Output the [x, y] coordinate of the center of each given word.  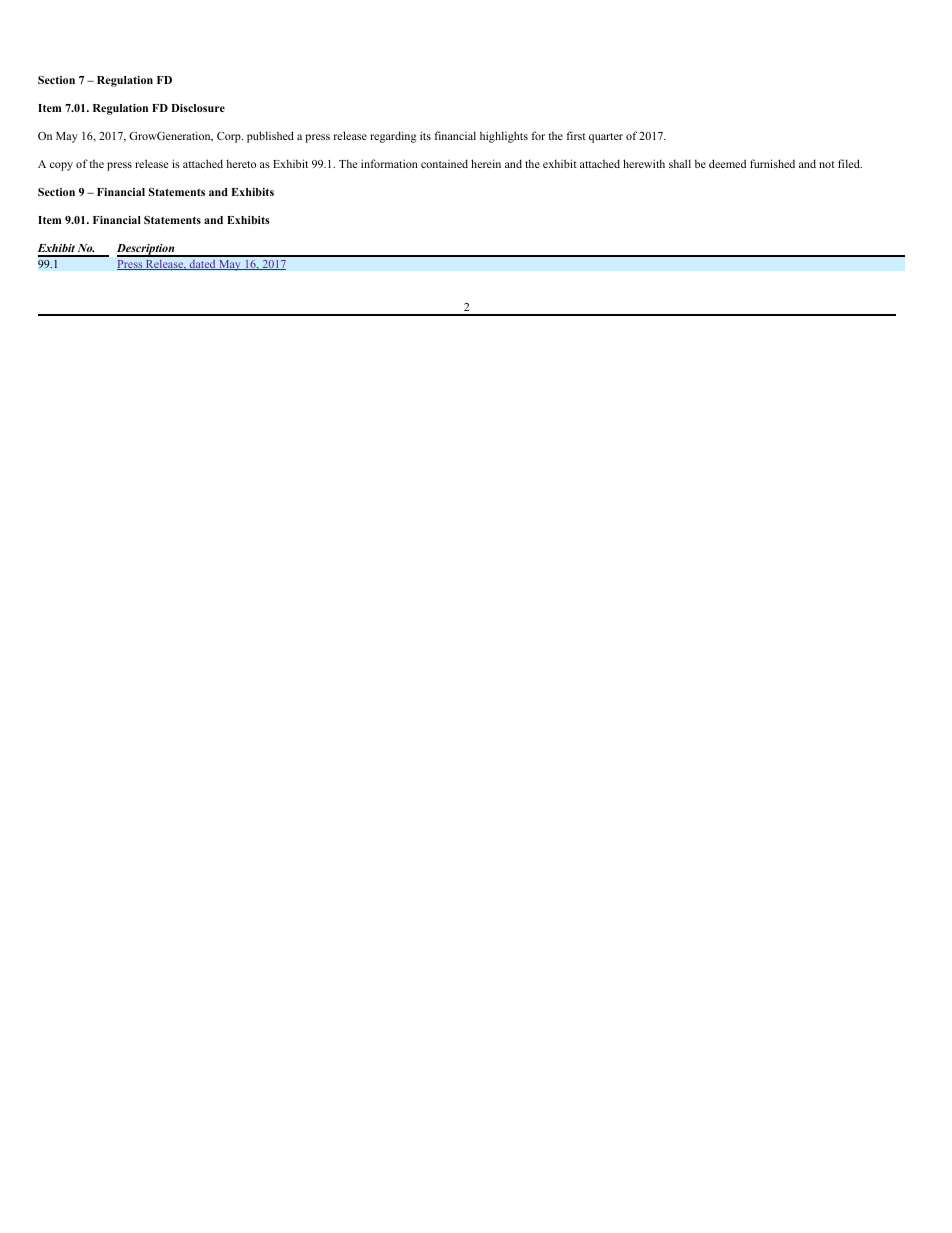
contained [444, 163]
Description [147, 250]
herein [486, 163]
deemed [727, 163]
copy [61, 166]
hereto [241, 163]
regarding [393, 137]
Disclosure [198, 108]
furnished [772, 163]
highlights [504, 137]
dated [202, 264]
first [576, 135]
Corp [230, 137]
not [827, 164]
